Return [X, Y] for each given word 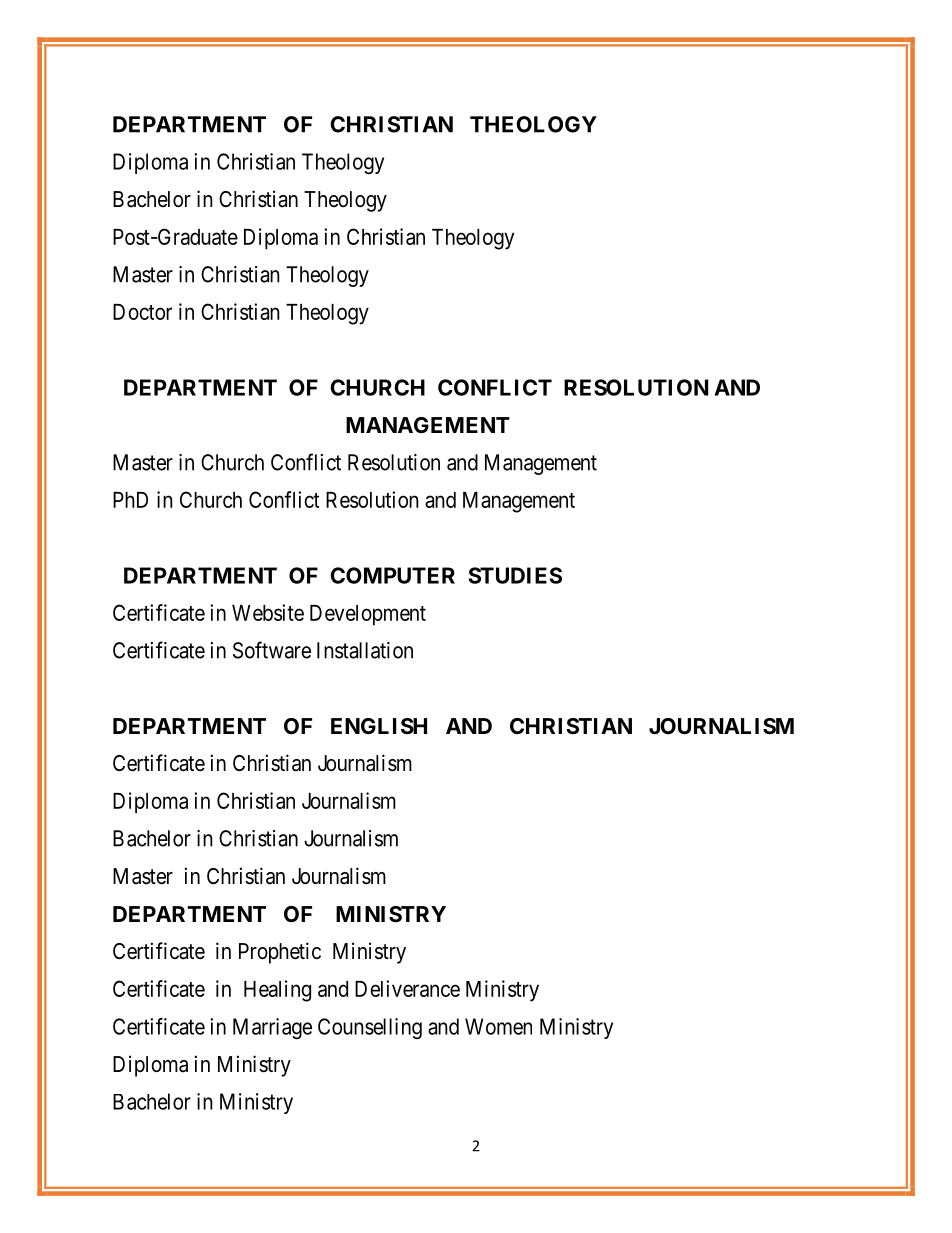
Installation [365, 650]
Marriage [272, 1028]
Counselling [370, 1028]
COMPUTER [392, 575]
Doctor [142, 312]
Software [272, 650]
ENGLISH [379, 726]
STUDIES [515, 575]
